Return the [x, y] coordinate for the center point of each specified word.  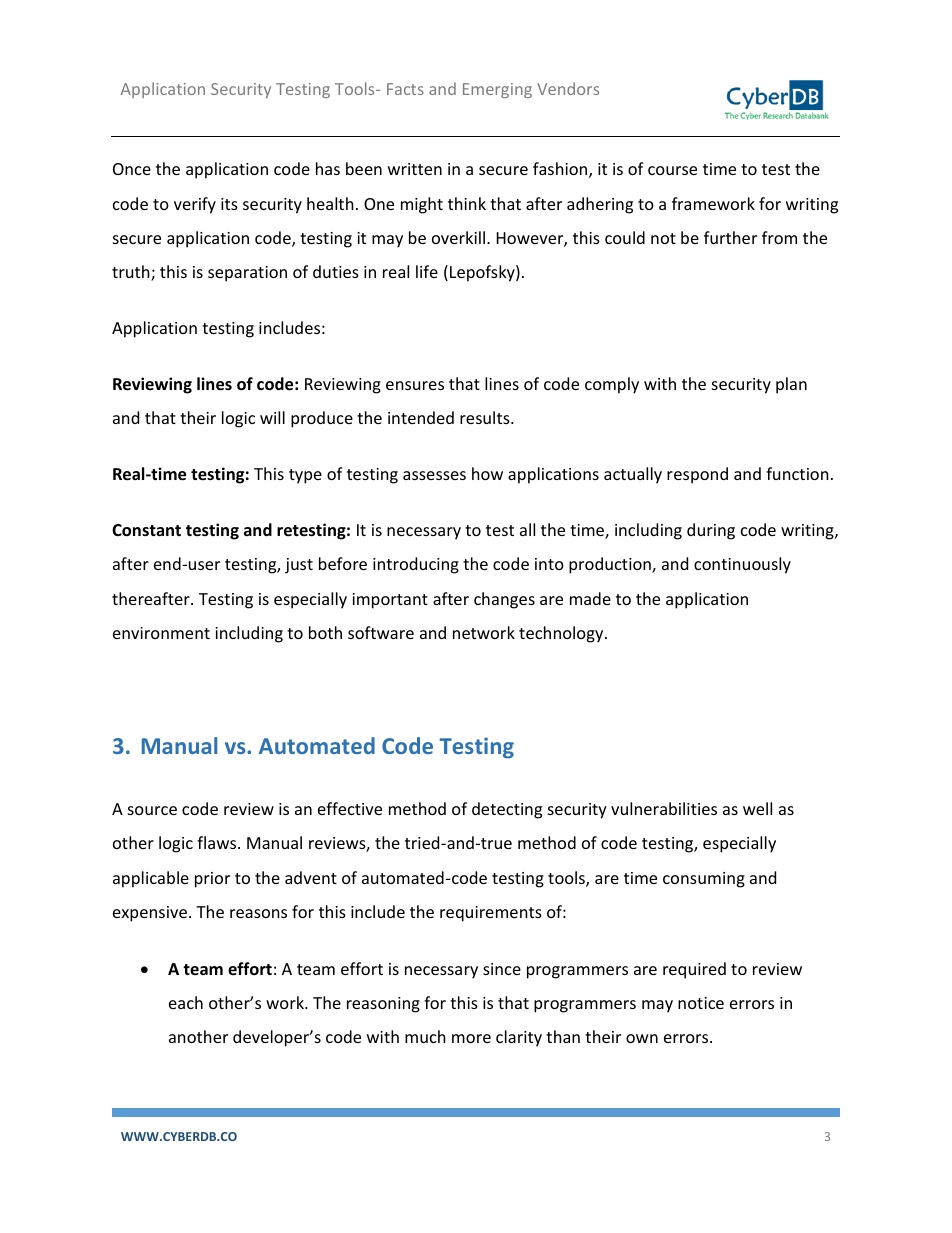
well [757, 808]
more [471, 1038]
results [486, 417]
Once [132, 169]
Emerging [497, 90]
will [272, 417]
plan [791, 385]
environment [161, 633]
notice [701, 1003]
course [672, 170]
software [381, 632]
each [186, 1002]
